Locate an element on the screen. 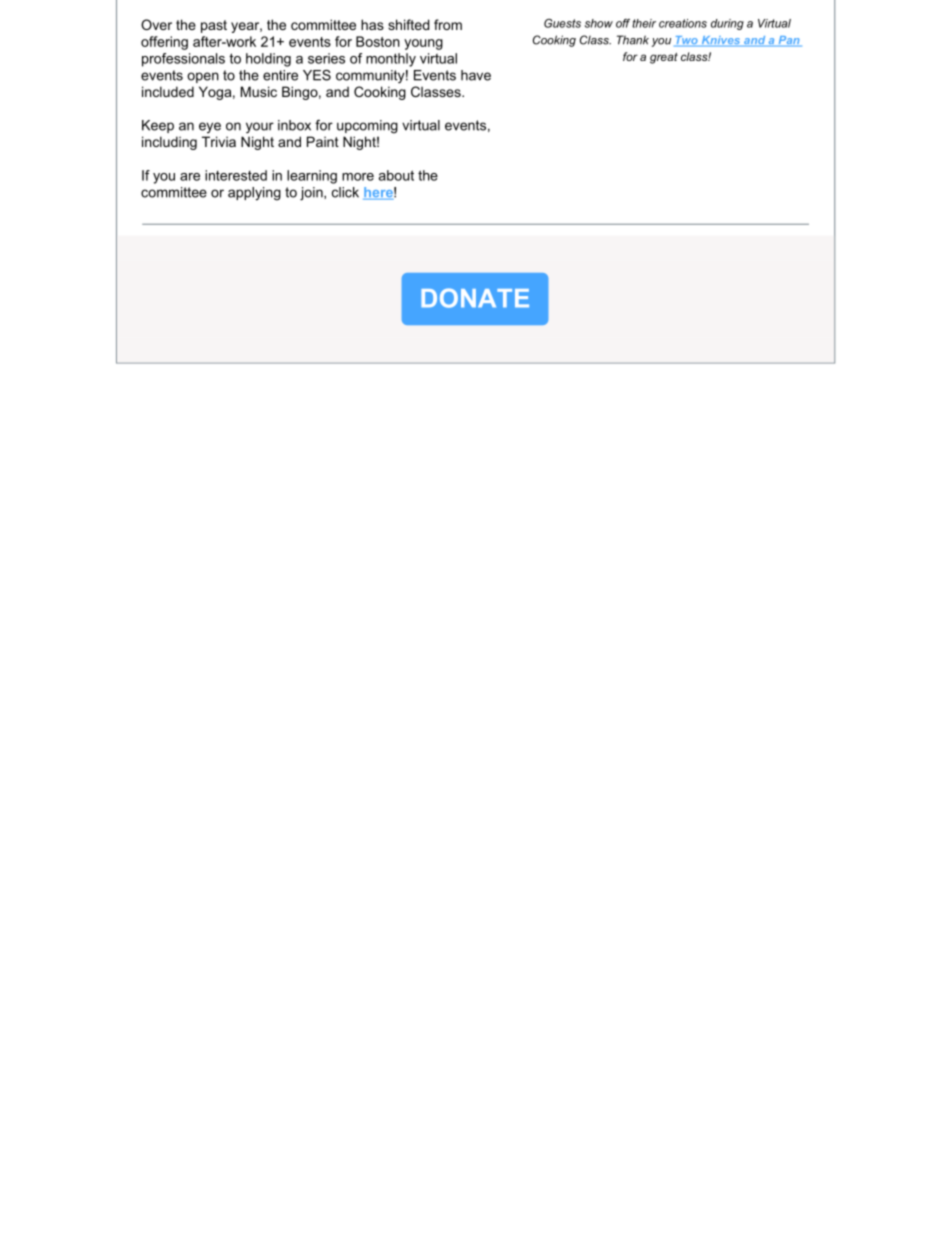  eye is located at coordinates (210, 127).
